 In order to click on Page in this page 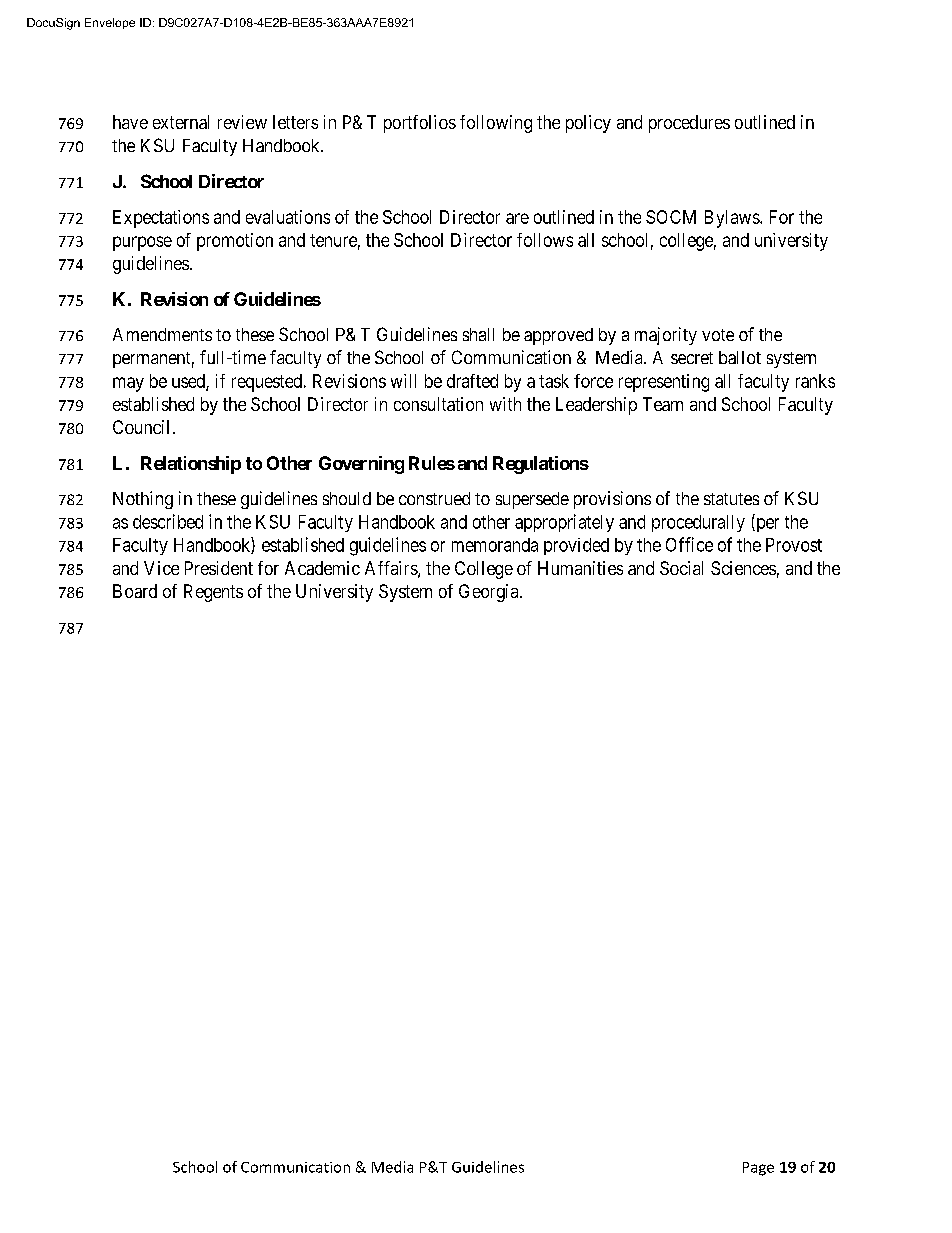, I will do `click(758, 1169)`.
